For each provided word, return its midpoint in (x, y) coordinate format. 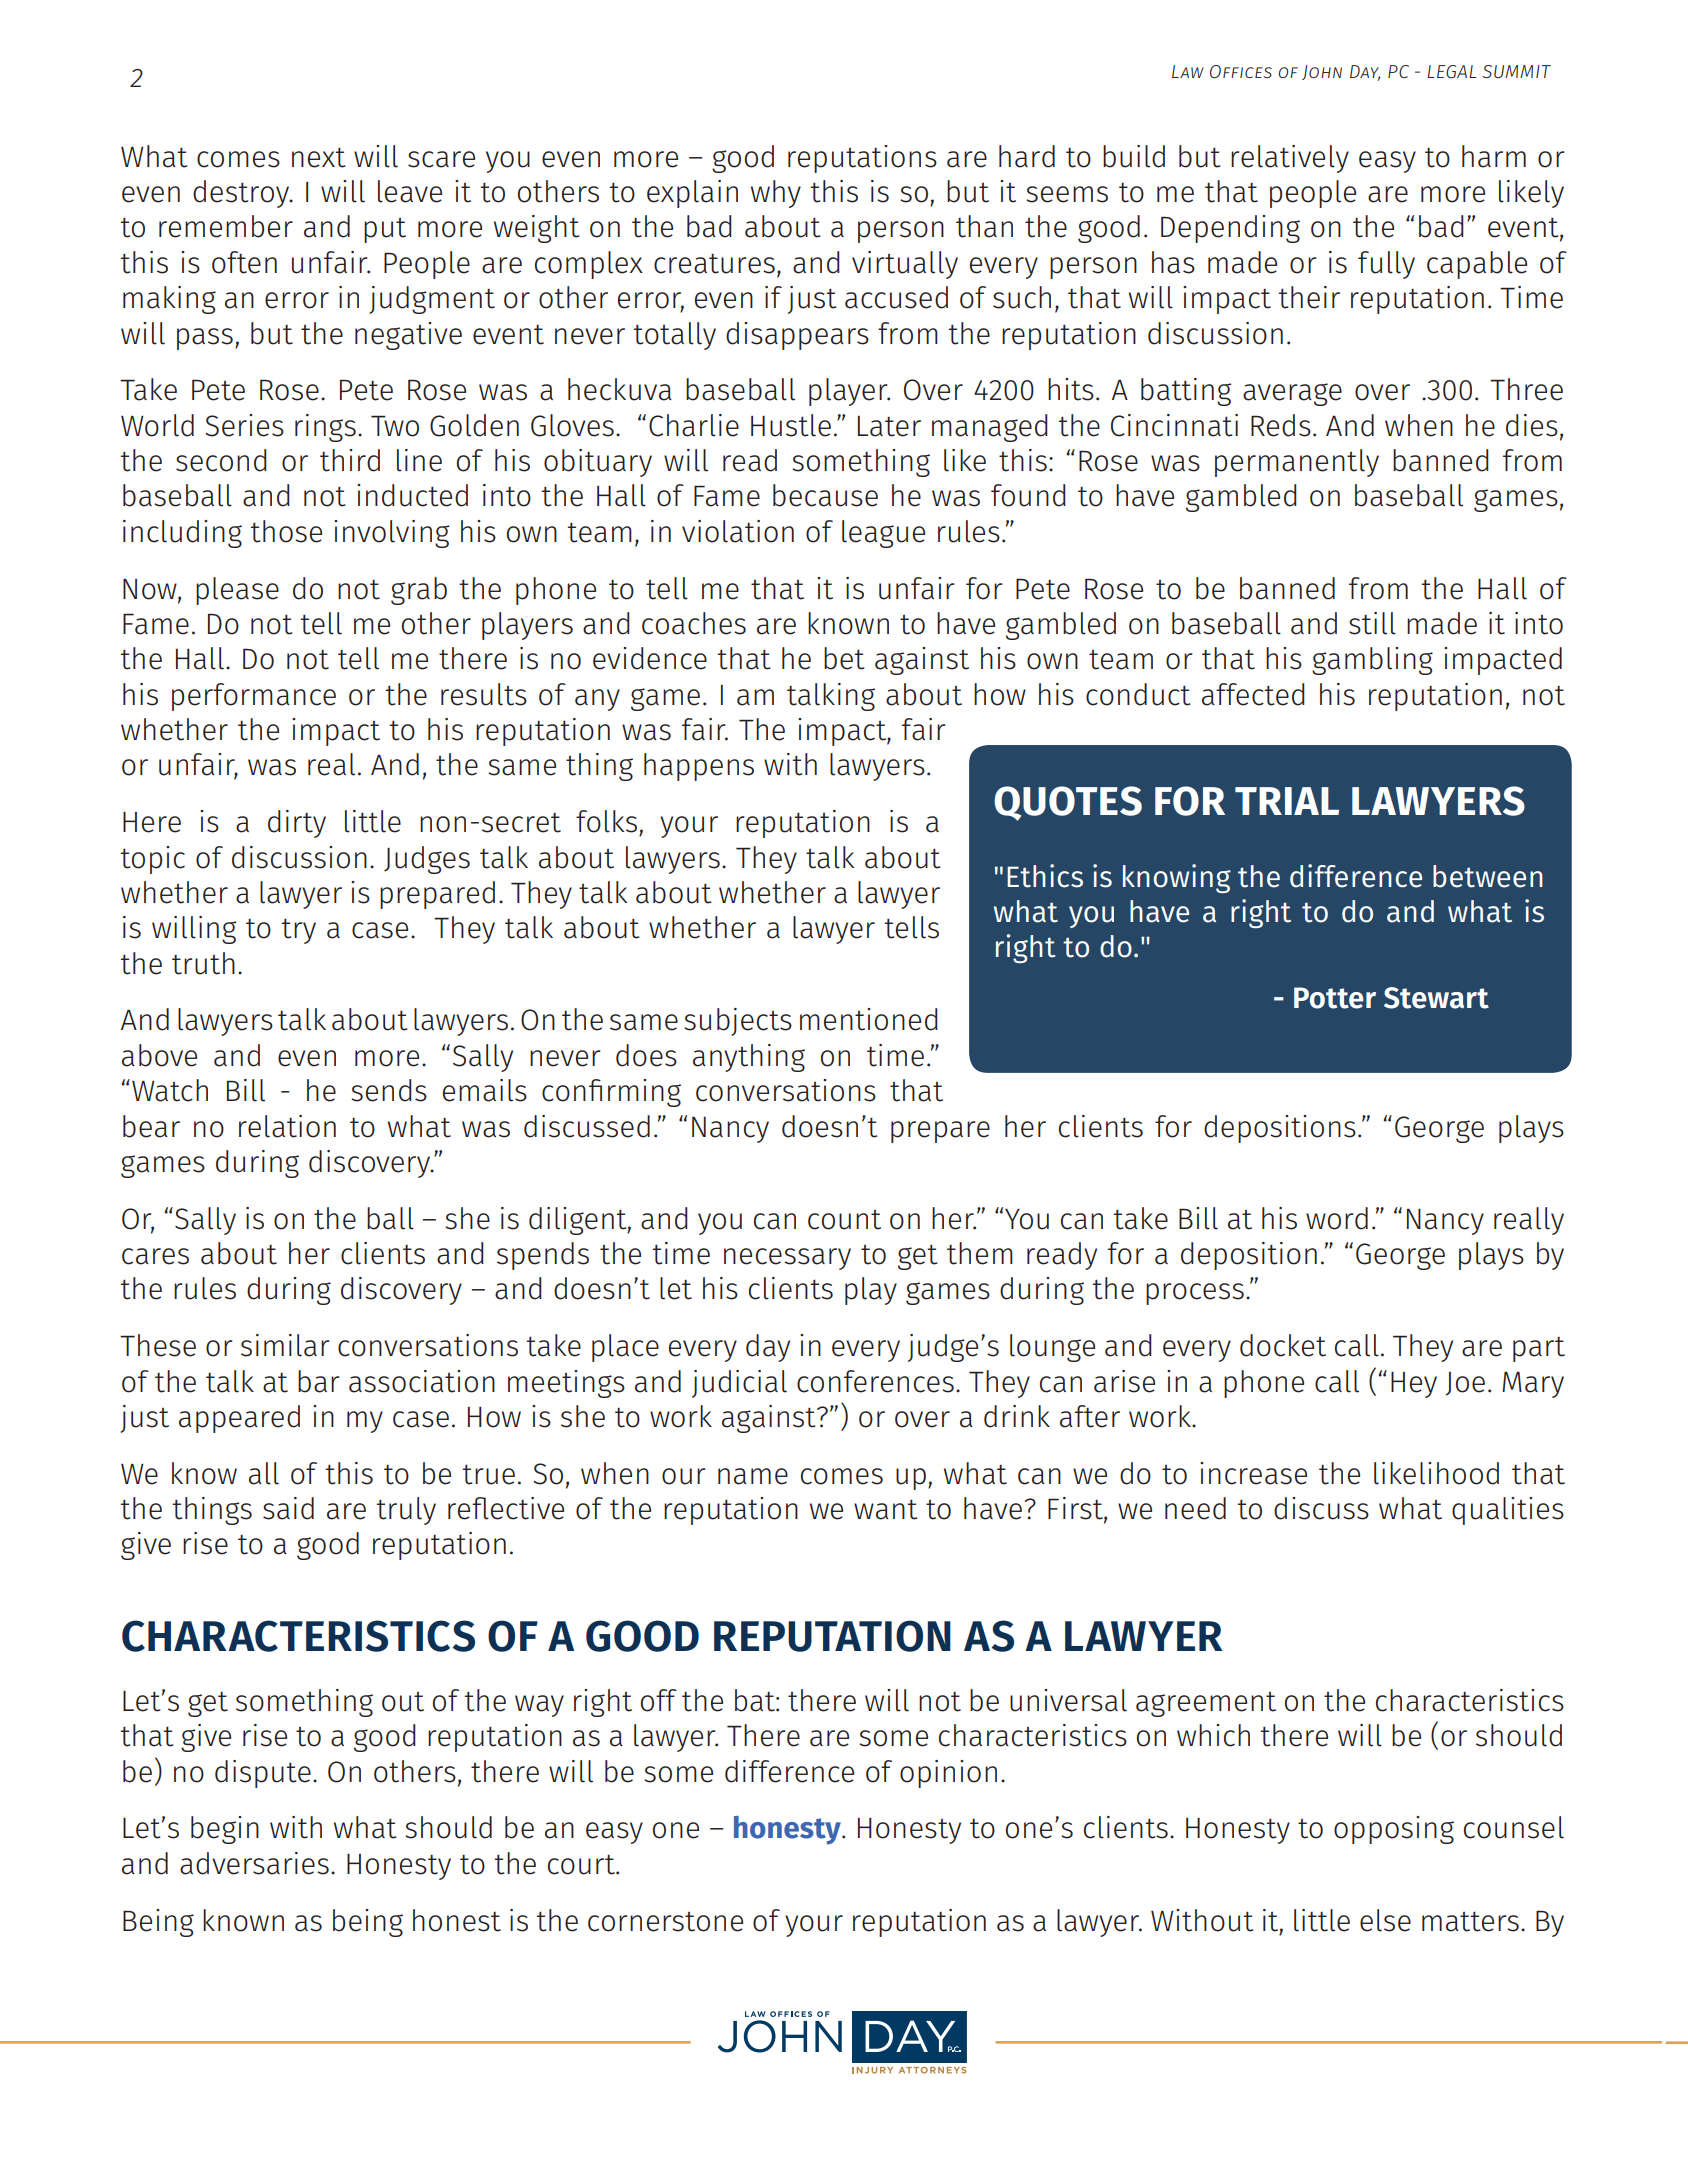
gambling (1372, 661)
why (776, 194)
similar (285, 1345)
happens (699, 767)
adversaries (254, 1863)
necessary (787, 1259)
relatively (1290, 159)
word (1337, 1218)
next (319, 157)
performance (254, 697)
